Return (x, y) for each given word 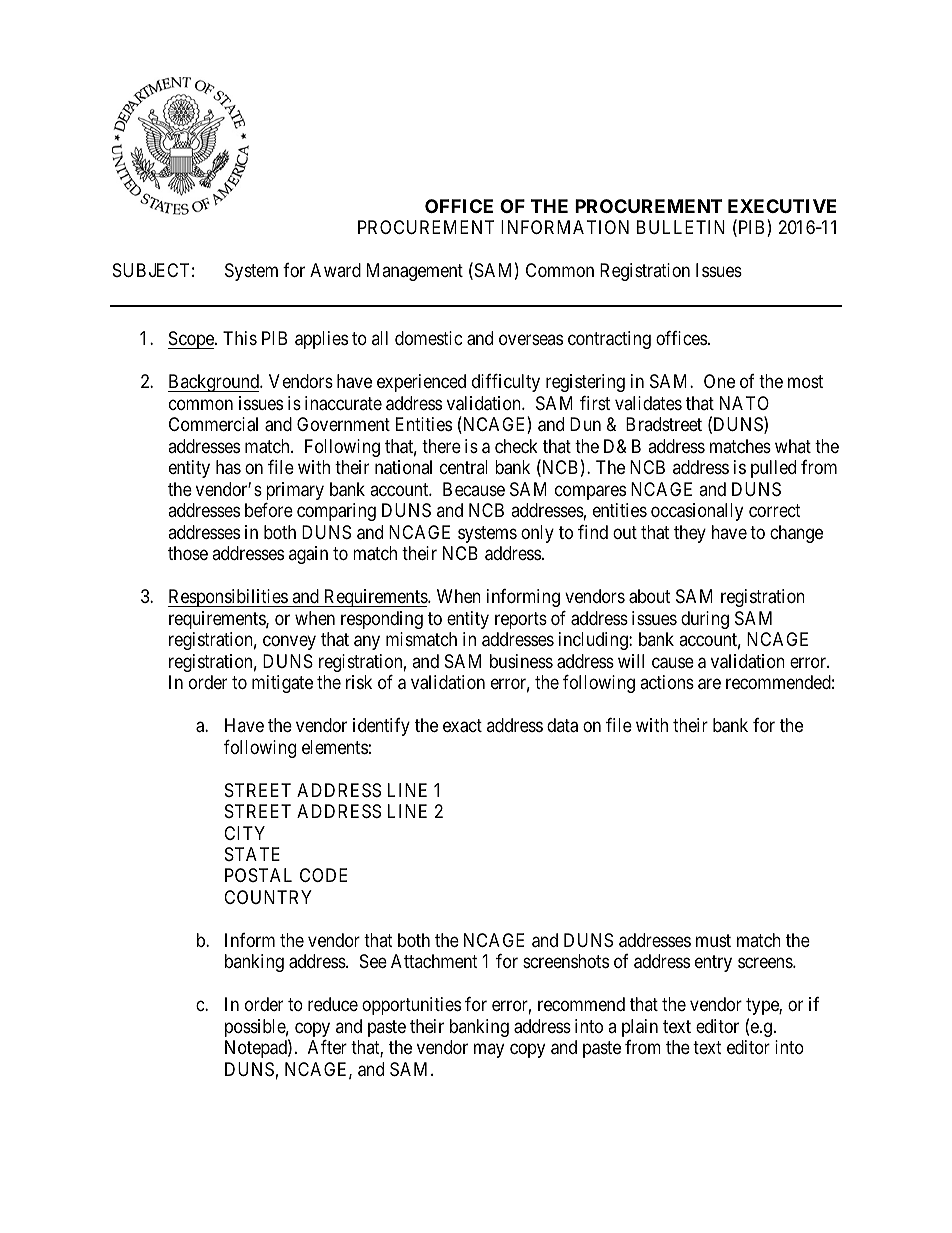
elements (335, 747)
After (327, 1047)
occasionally (697, 512)
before (269, 510)
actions (667, 682)
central (464, 467)
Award (335, 270)
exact (462, 726)
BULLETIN (681, 227)
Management (415, 272)
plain (640, 1028)
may (489, 1051)
